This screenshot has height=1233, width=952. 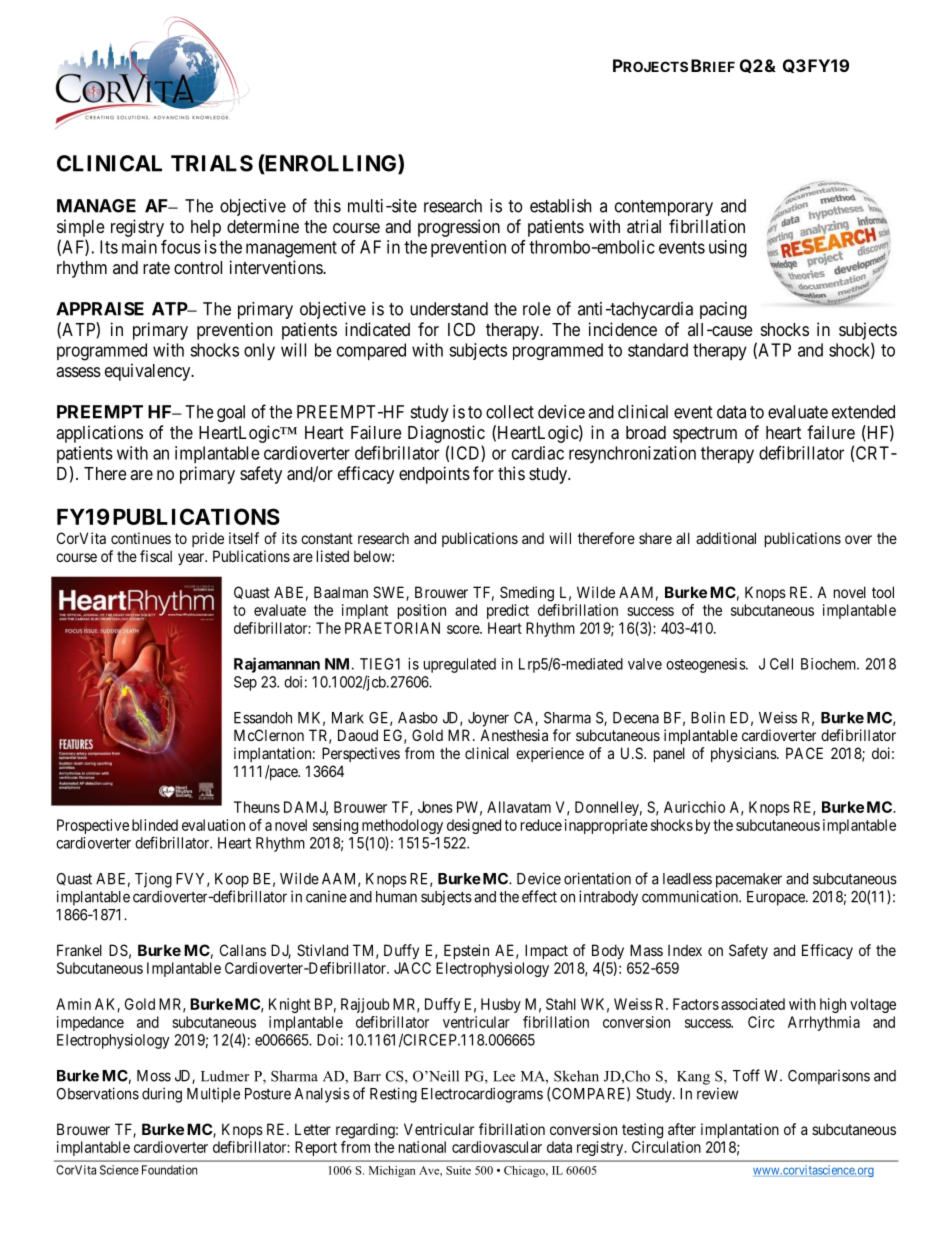 I want to click on progression, so click(x=459, y=228).
